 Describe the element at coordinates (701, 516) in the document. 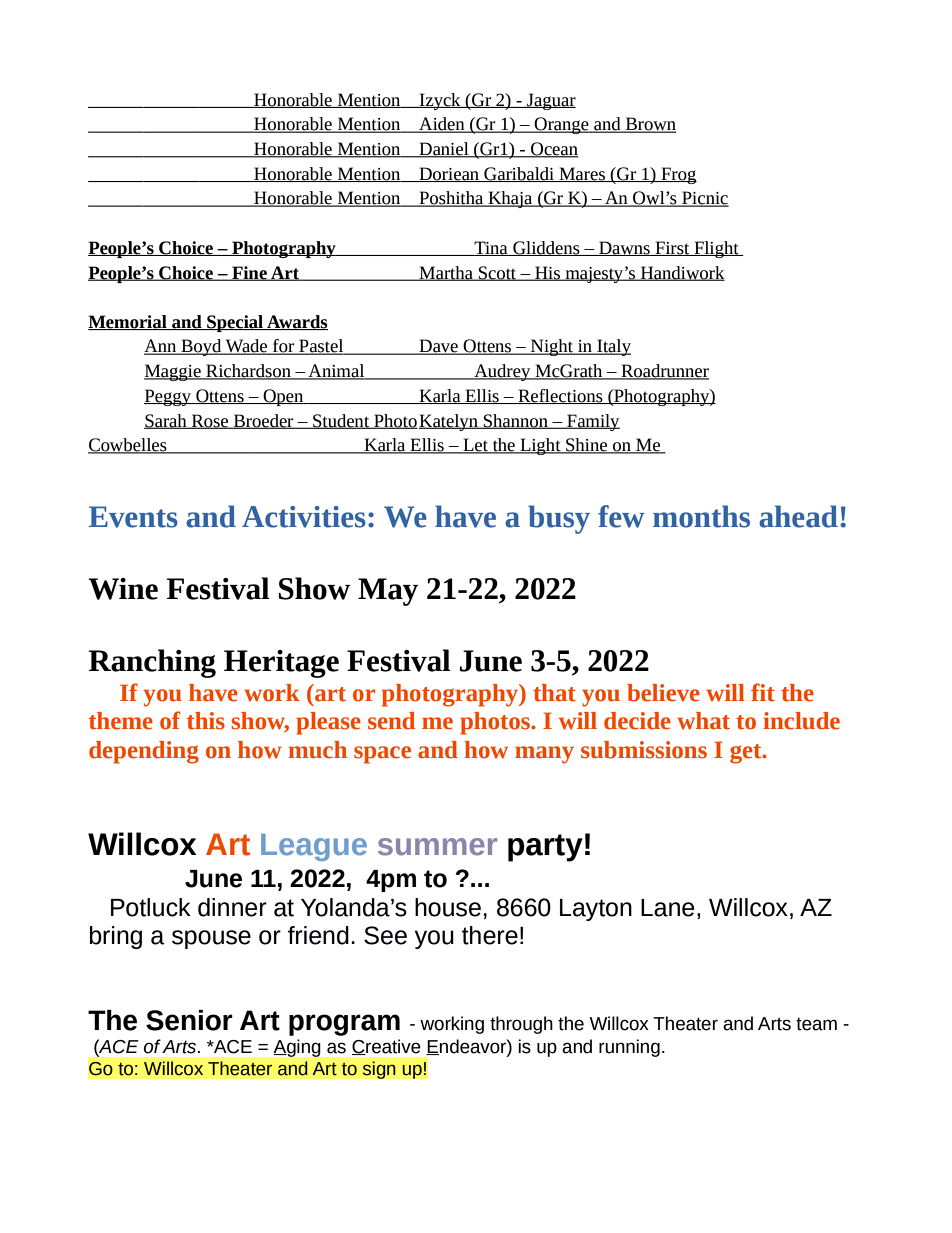

I see `months` at that location.
